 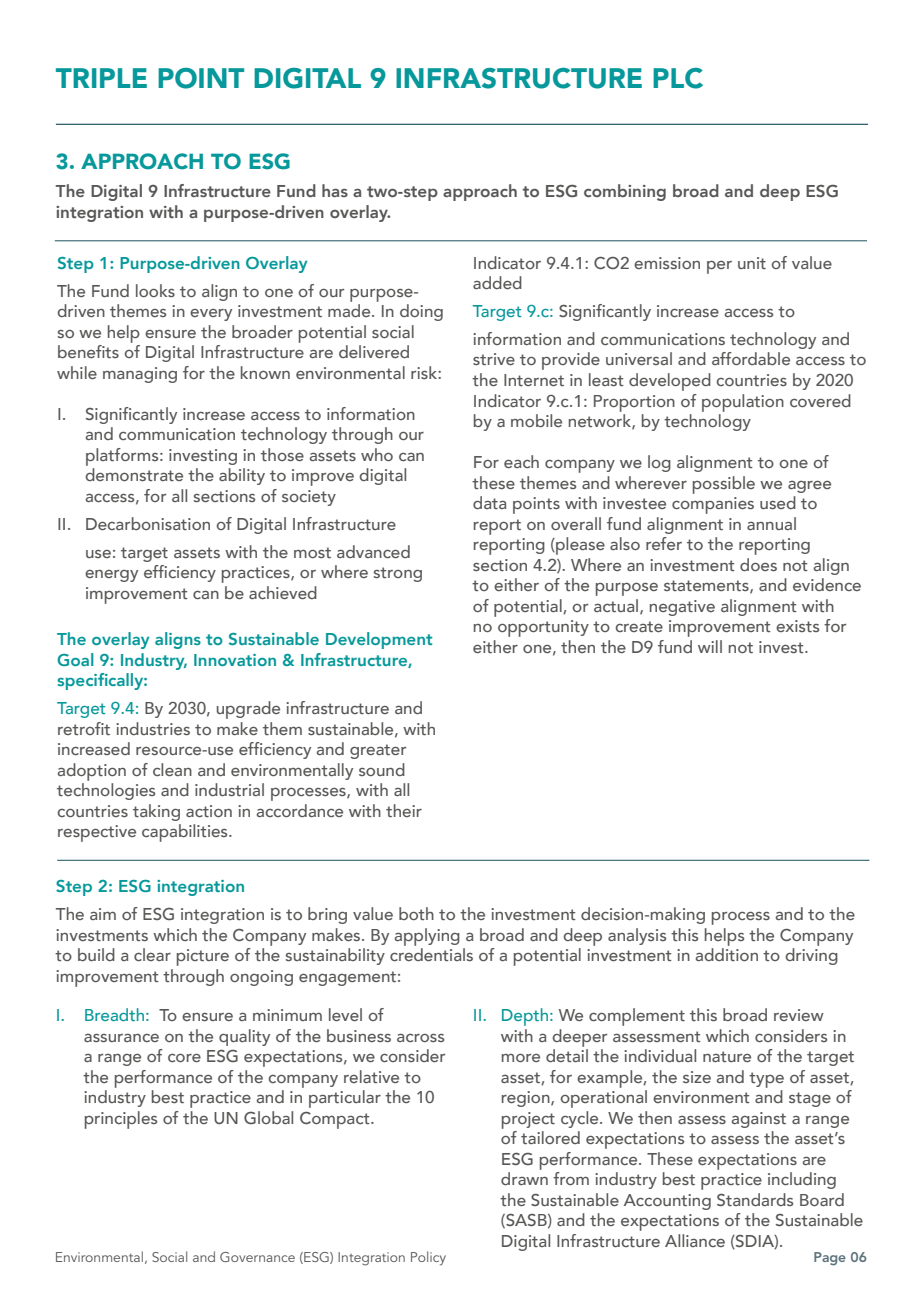 I want to click on clean, so click(x=172, y=769).
